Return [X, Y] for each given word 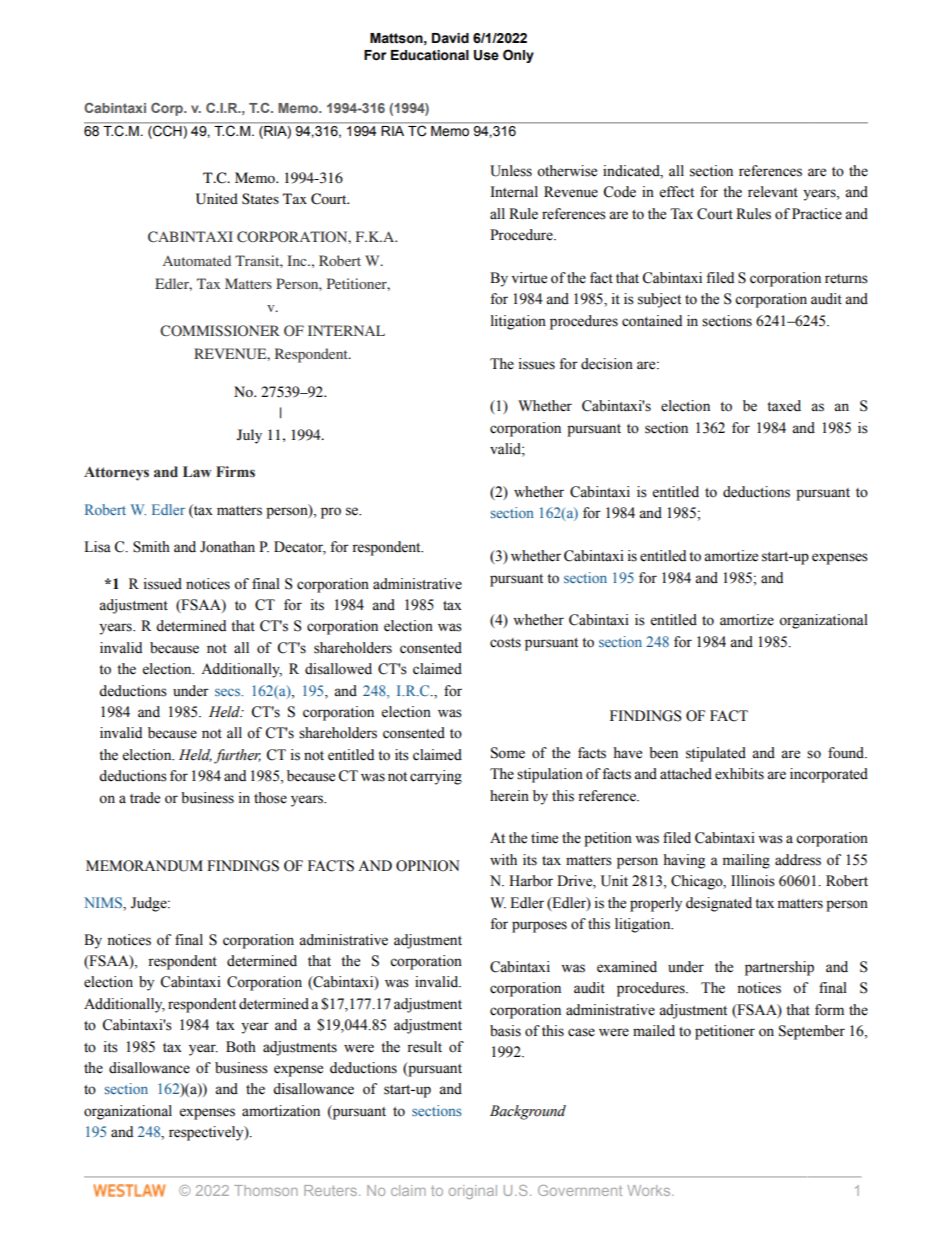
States [260, 199]
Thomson [266, 1190]
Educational [430, 55]
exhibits [739, 774]
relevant [773, 192]
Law [197, 472]
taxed [784, 406]
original [473, 1192]
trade [145, 798]
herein [509, 796]
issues [537, 364]
